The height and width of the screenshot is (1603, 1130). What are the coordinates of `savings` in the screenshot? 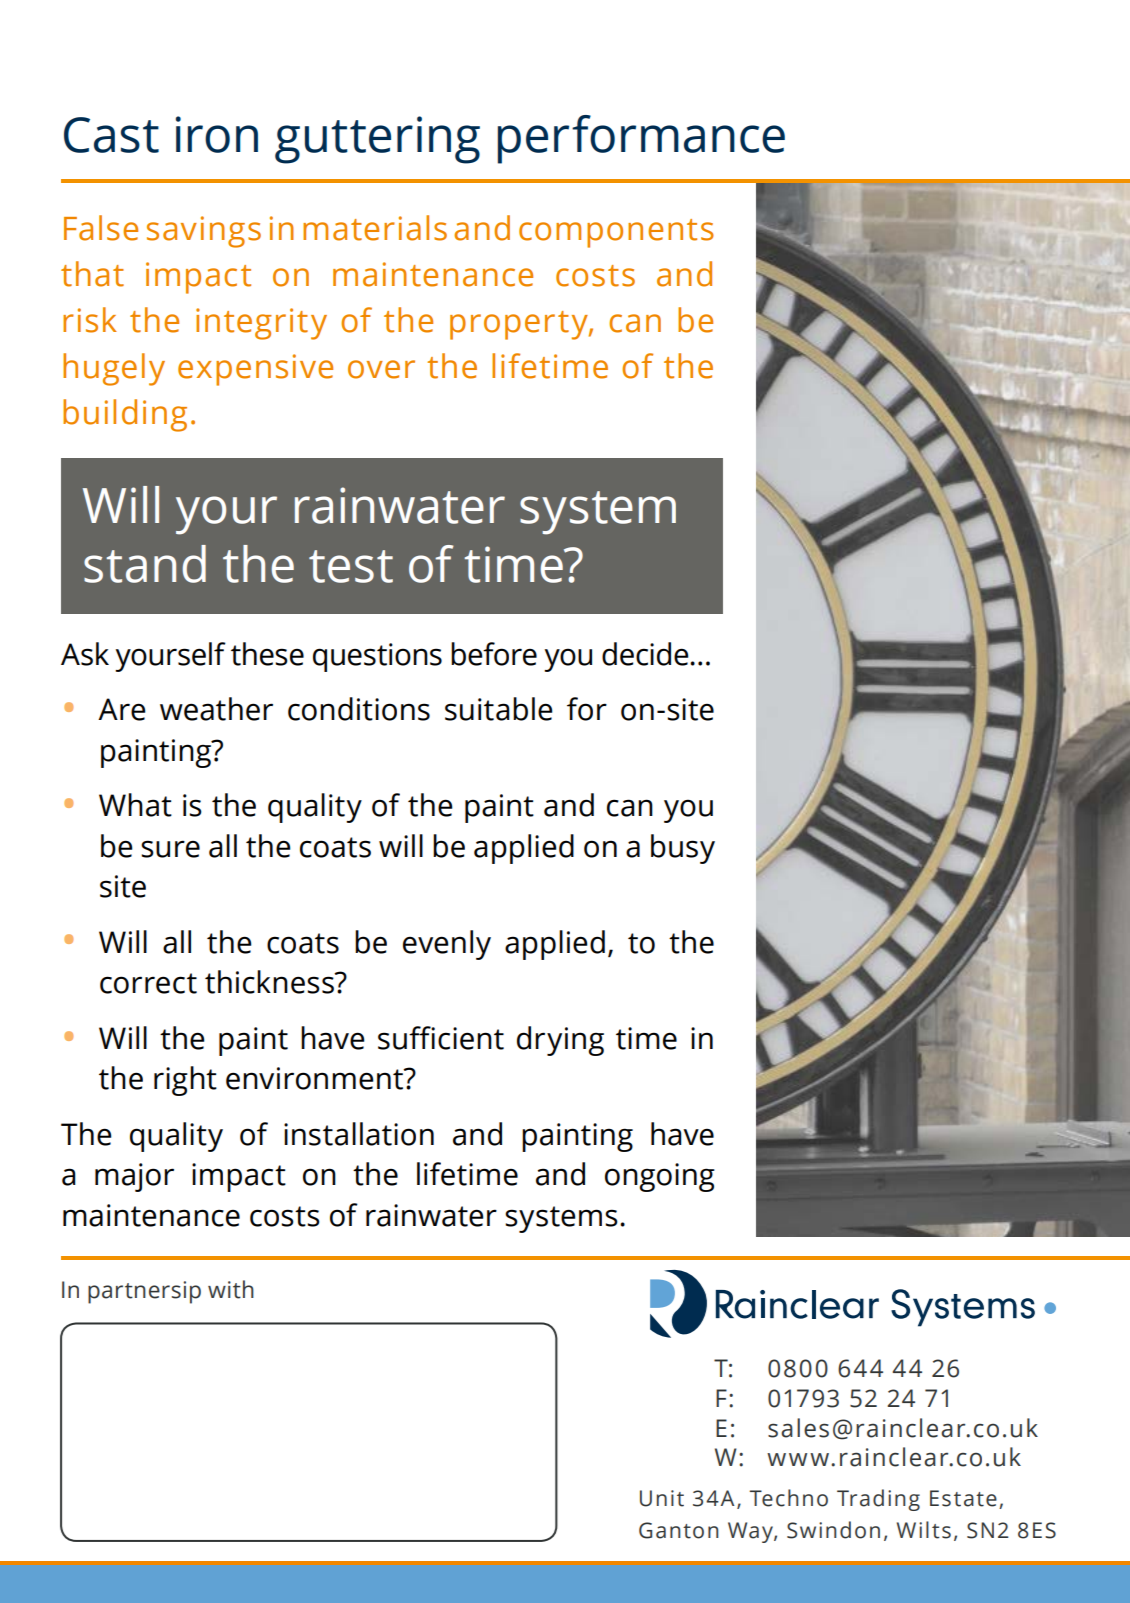 It's located at (204, 232).
